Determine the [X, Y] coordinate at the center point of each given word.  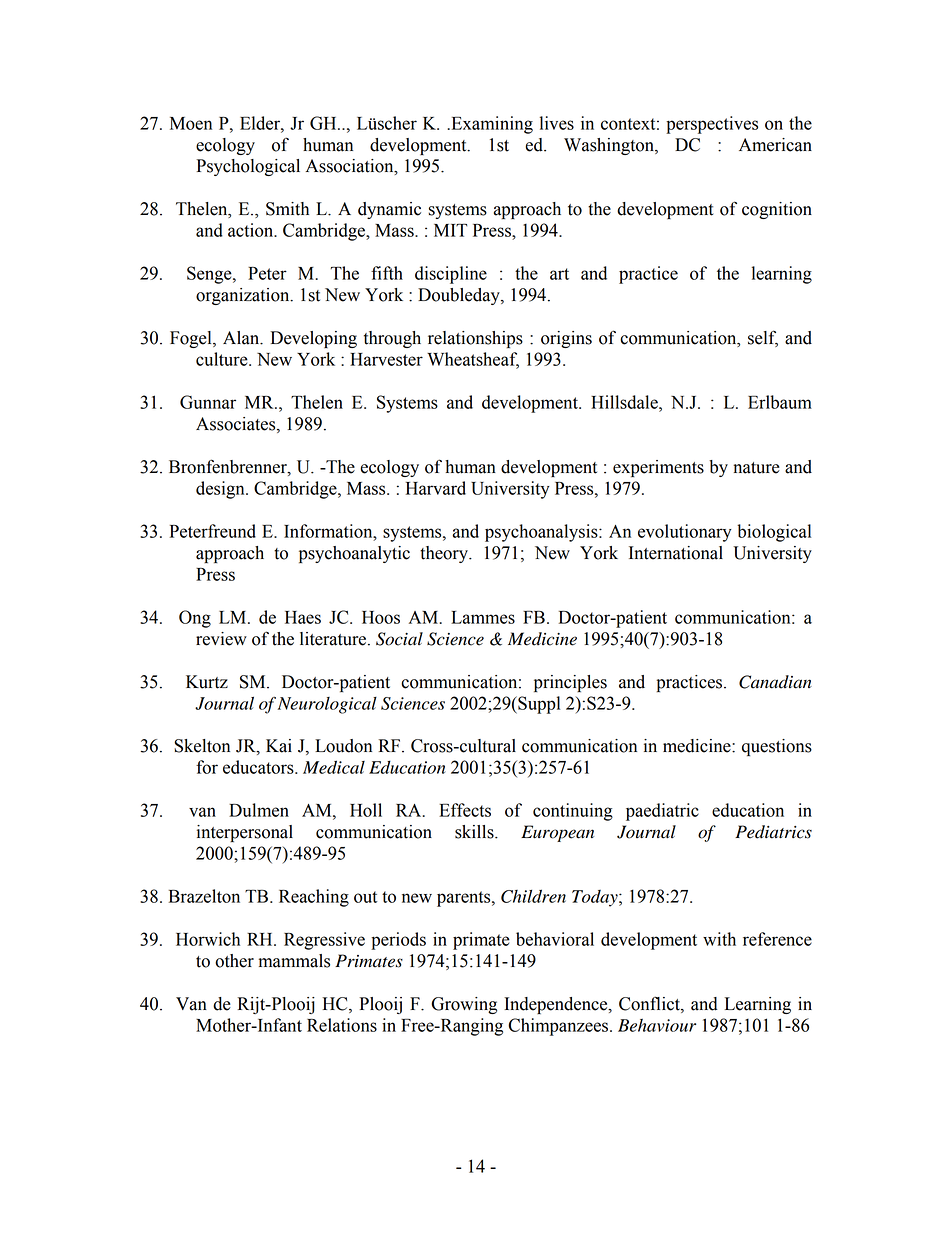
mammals [294, 961]
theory [445, 554]
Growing [464, 1005]
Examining [491, 125]
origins [566, 339]
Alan [242, 338]
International [676, 553]
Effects [465, 810]
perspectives [712, 125]
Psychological [248, 167]
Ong [195, 619]
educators [259, 767]
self [763, 338]
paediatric [662, 812]
